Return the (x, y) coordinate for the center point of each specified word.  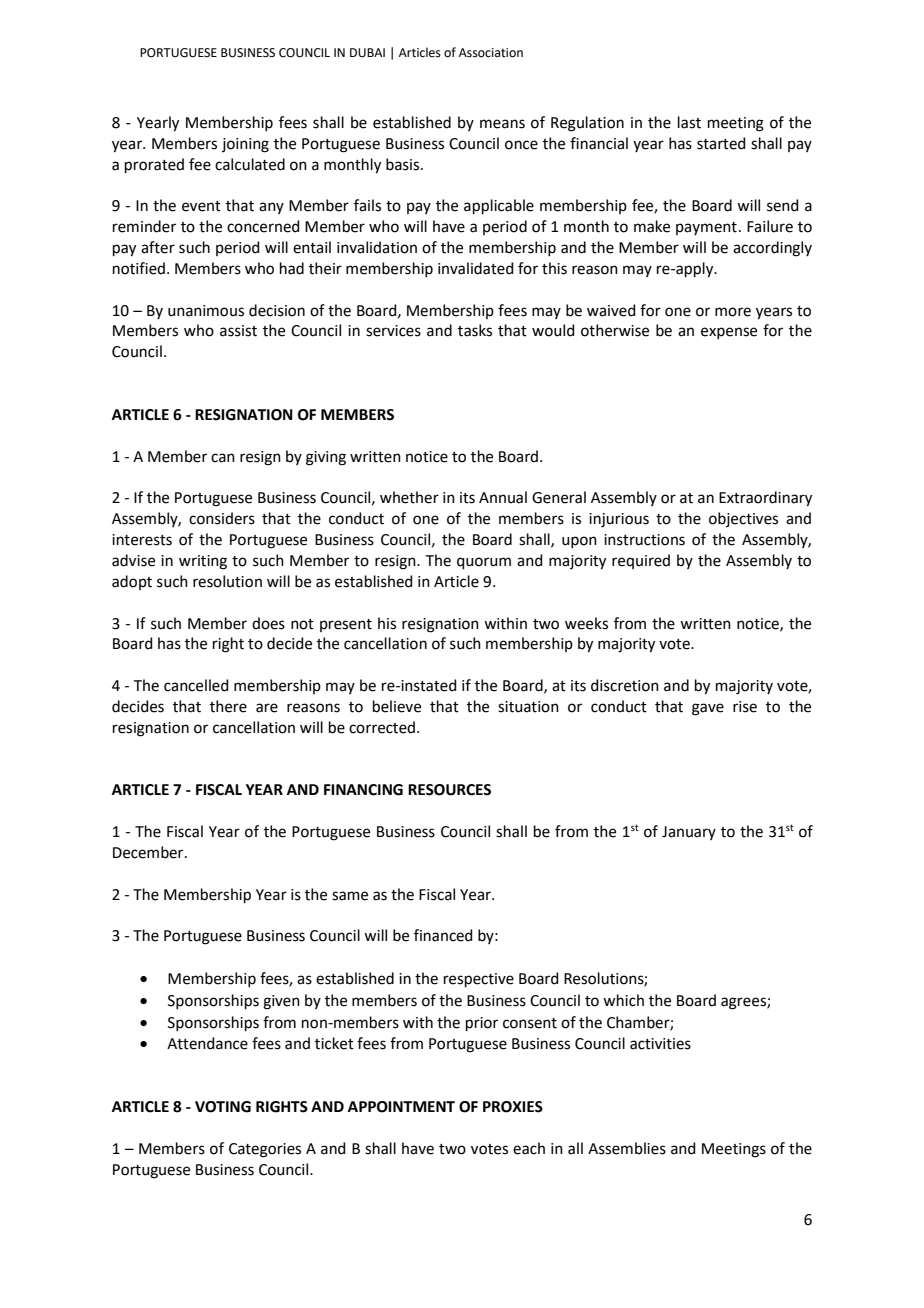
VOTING (223, 1107)
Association (491, 53)
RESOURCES (449, 790)
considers (222, 518)
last (689, 122)
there (228, 706)
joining (245, 145)
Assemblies (627, 1148)
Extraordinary (765, 499)
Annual (503, 497)
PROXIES (513, 1107)
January (689, 833)
